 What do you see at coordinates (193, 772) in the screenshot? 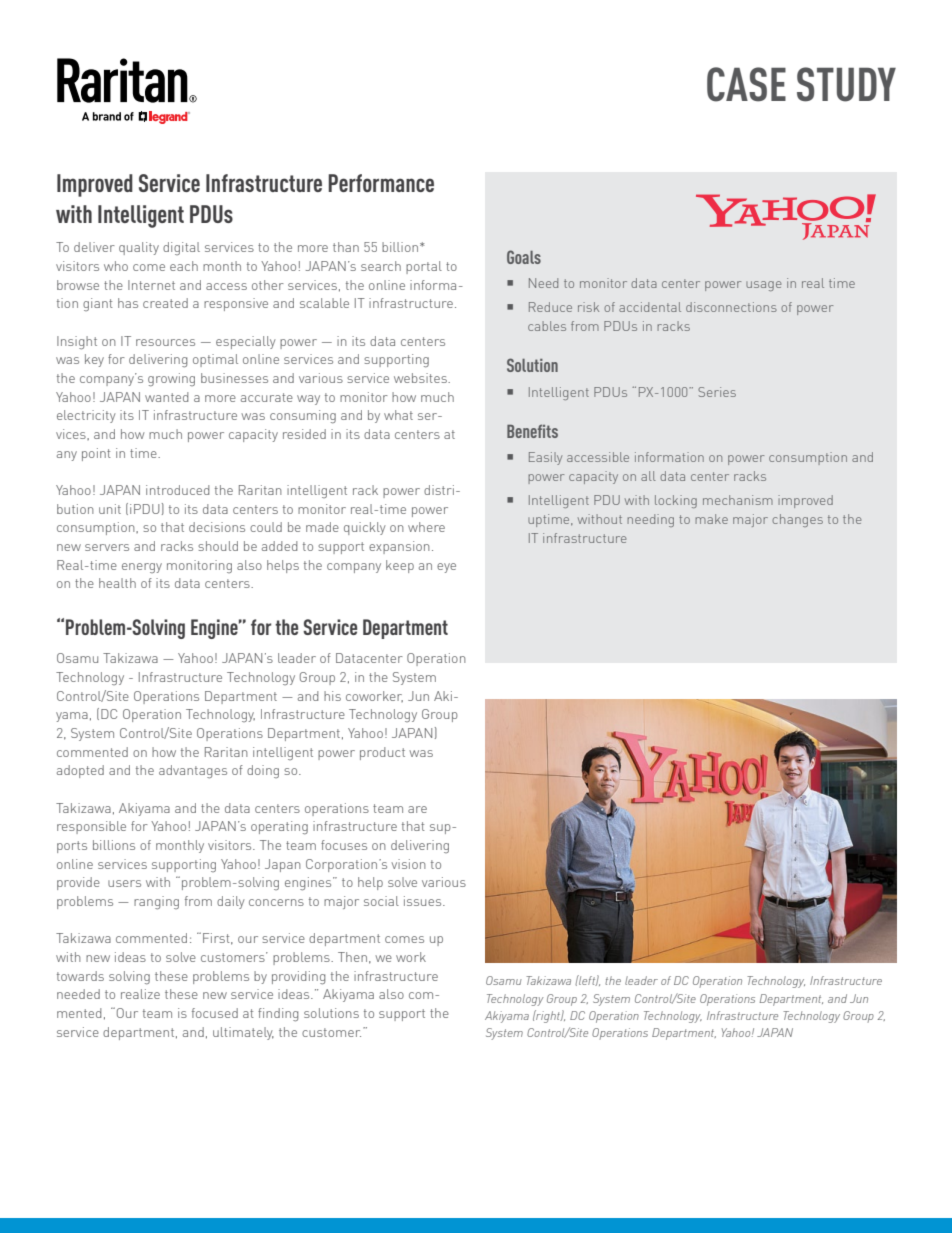
I see `advantages` at bounding box center [193, 772].
